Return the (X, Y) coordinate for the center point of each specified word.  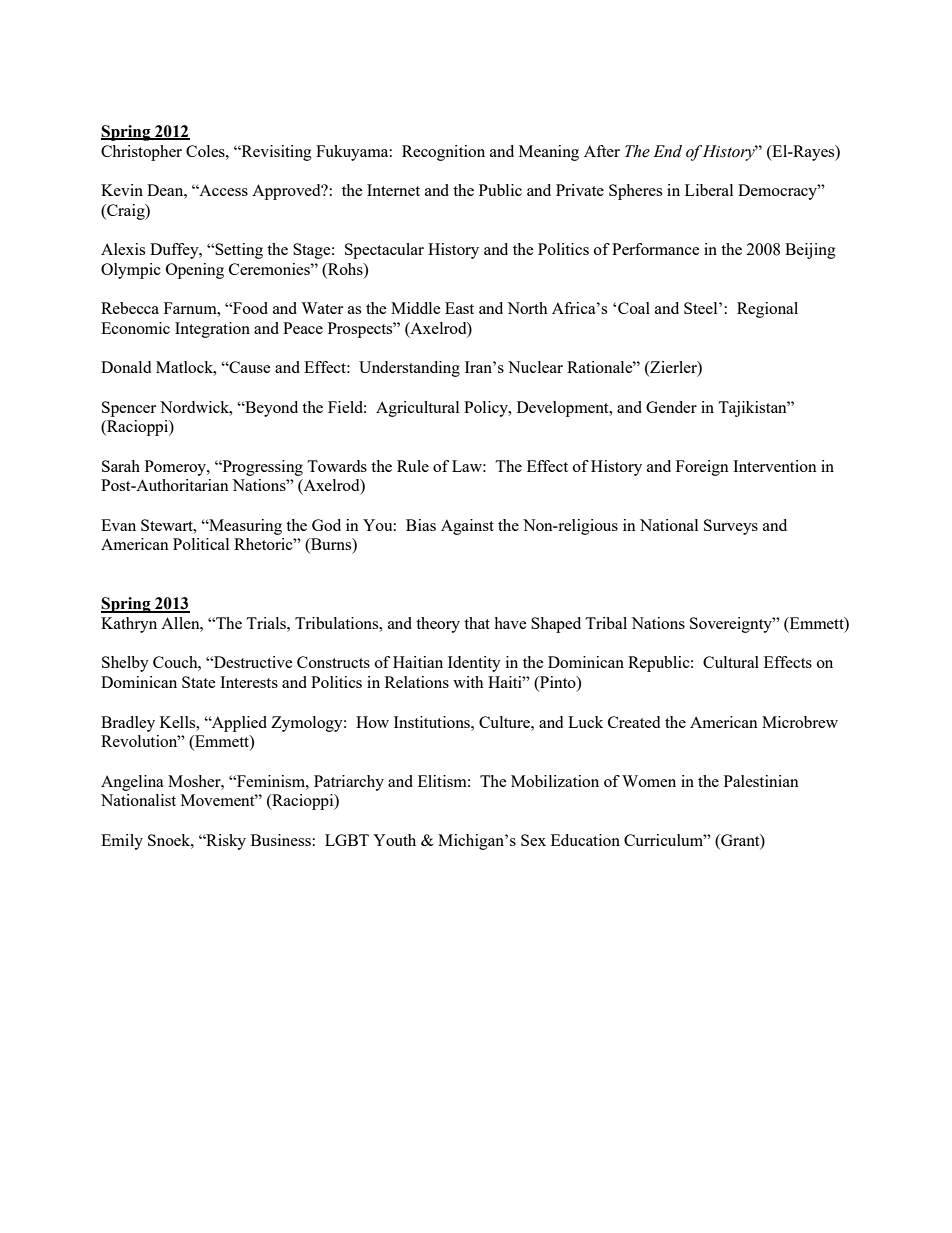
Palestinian (761, 781)
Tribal (606, 623)
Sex (533, 840)
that (477, 623)
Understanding (409, 369)
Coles (206, 151)
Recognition (443, 153)
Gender (671, 407)
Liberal (709, 190)
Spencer (129, 409)
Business (281, 840)
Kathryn (129, 625)
